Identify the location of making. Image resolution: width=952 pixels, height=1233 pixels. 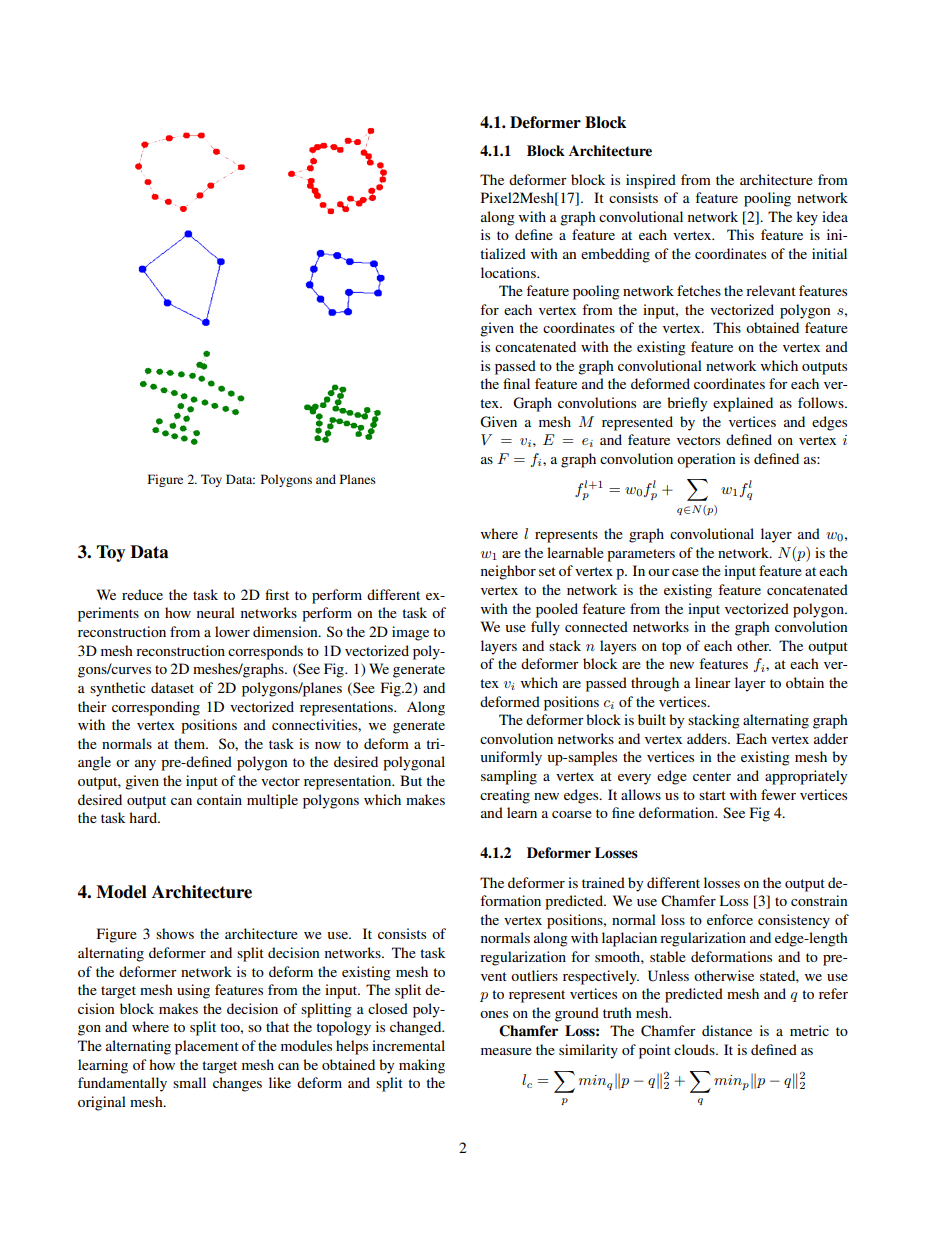
(422, 1066).
